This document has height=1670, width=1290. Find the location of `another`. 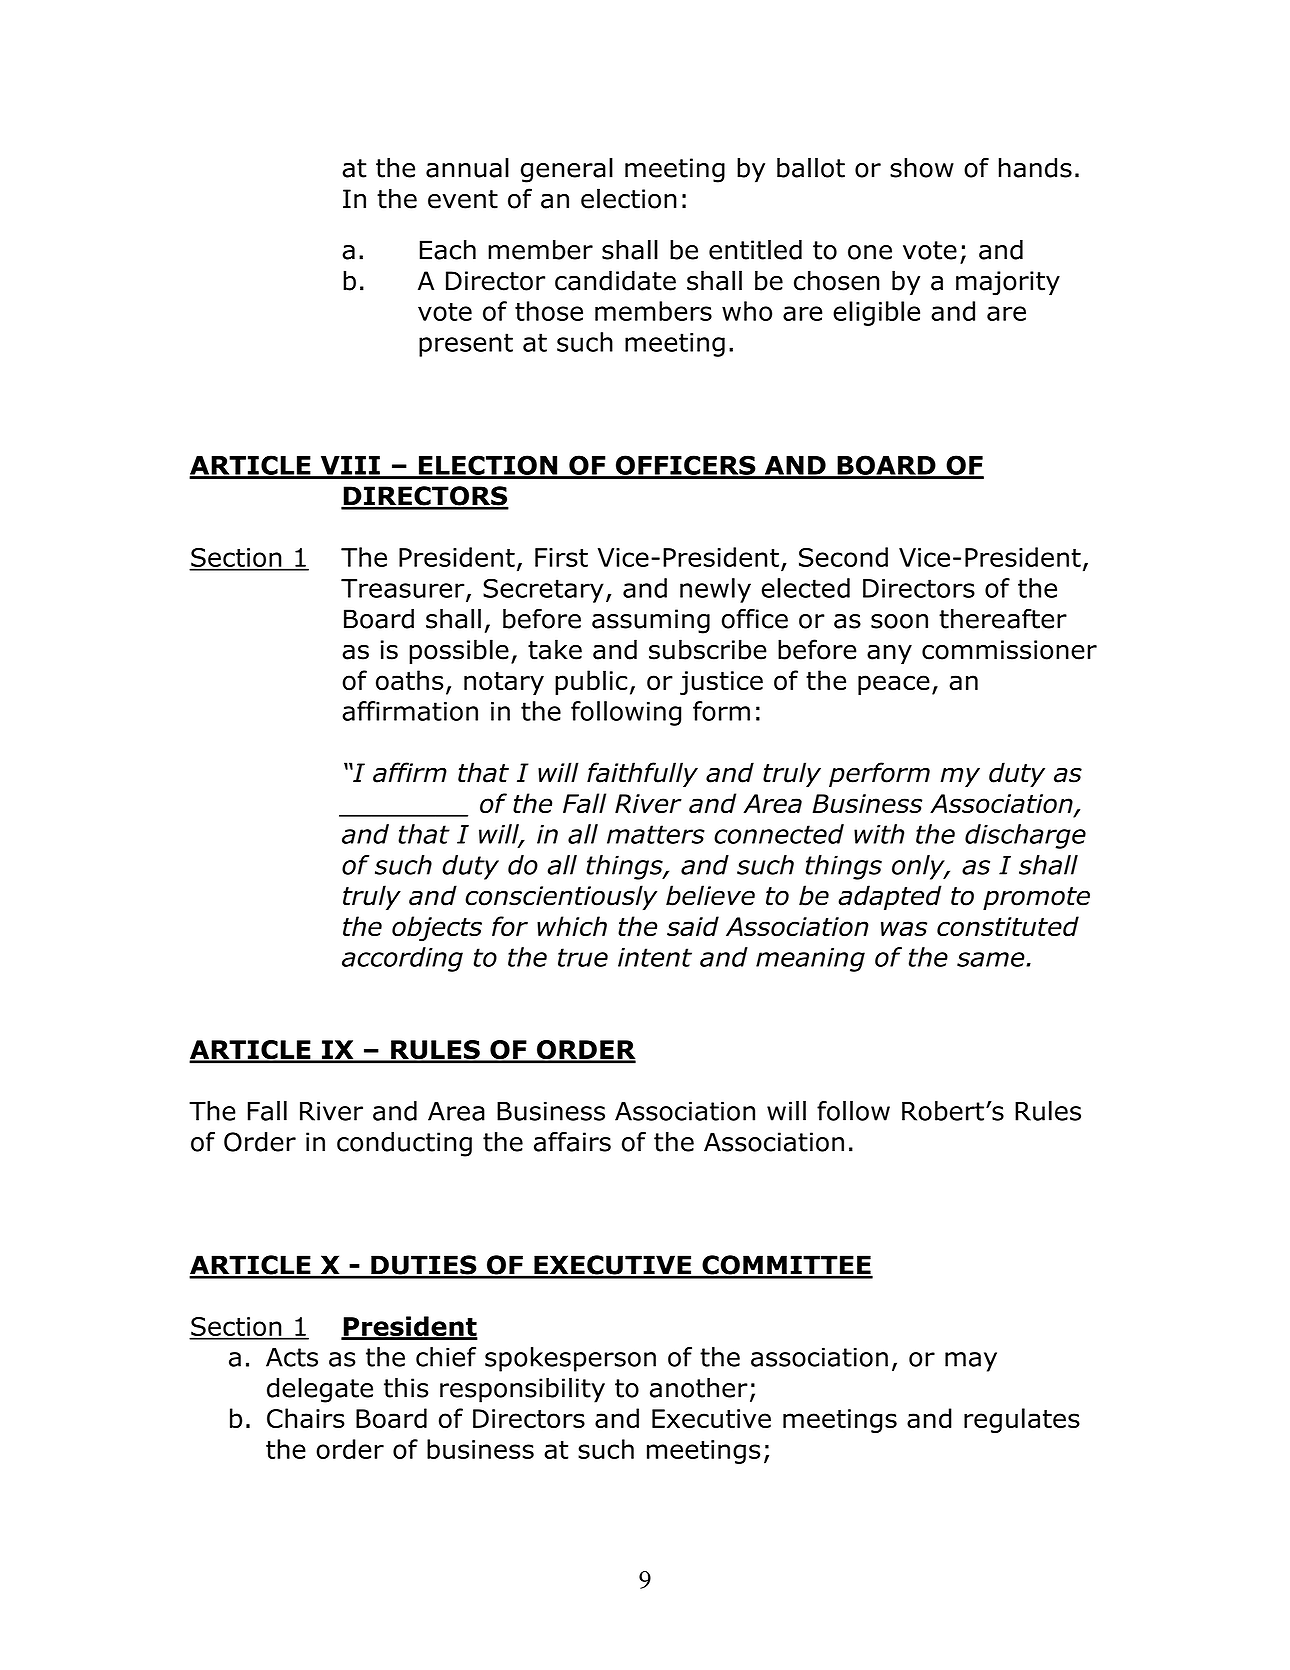

another is located at coordinates (699, 1388).
